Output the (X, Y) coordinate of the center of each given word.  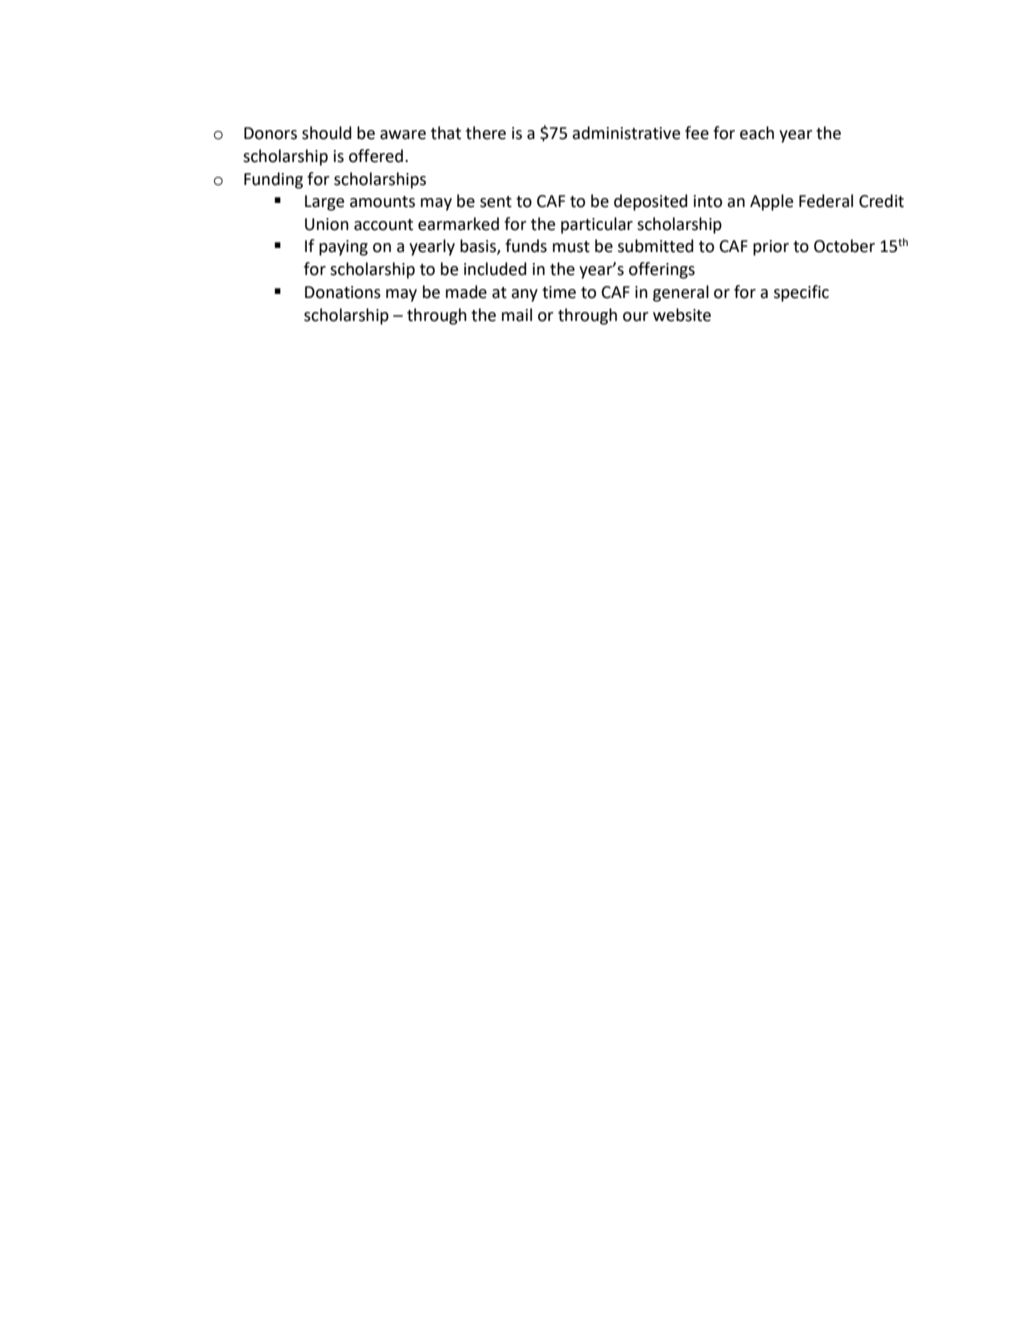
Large (324, 203)
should (327, 133)
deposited (651, 202)
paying (343, 248)
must (571, 247)
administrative (626, 133)
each (757, 133)
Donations (343, 292)
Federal (826, 201)
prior (771, 248)
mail (517, 315)
